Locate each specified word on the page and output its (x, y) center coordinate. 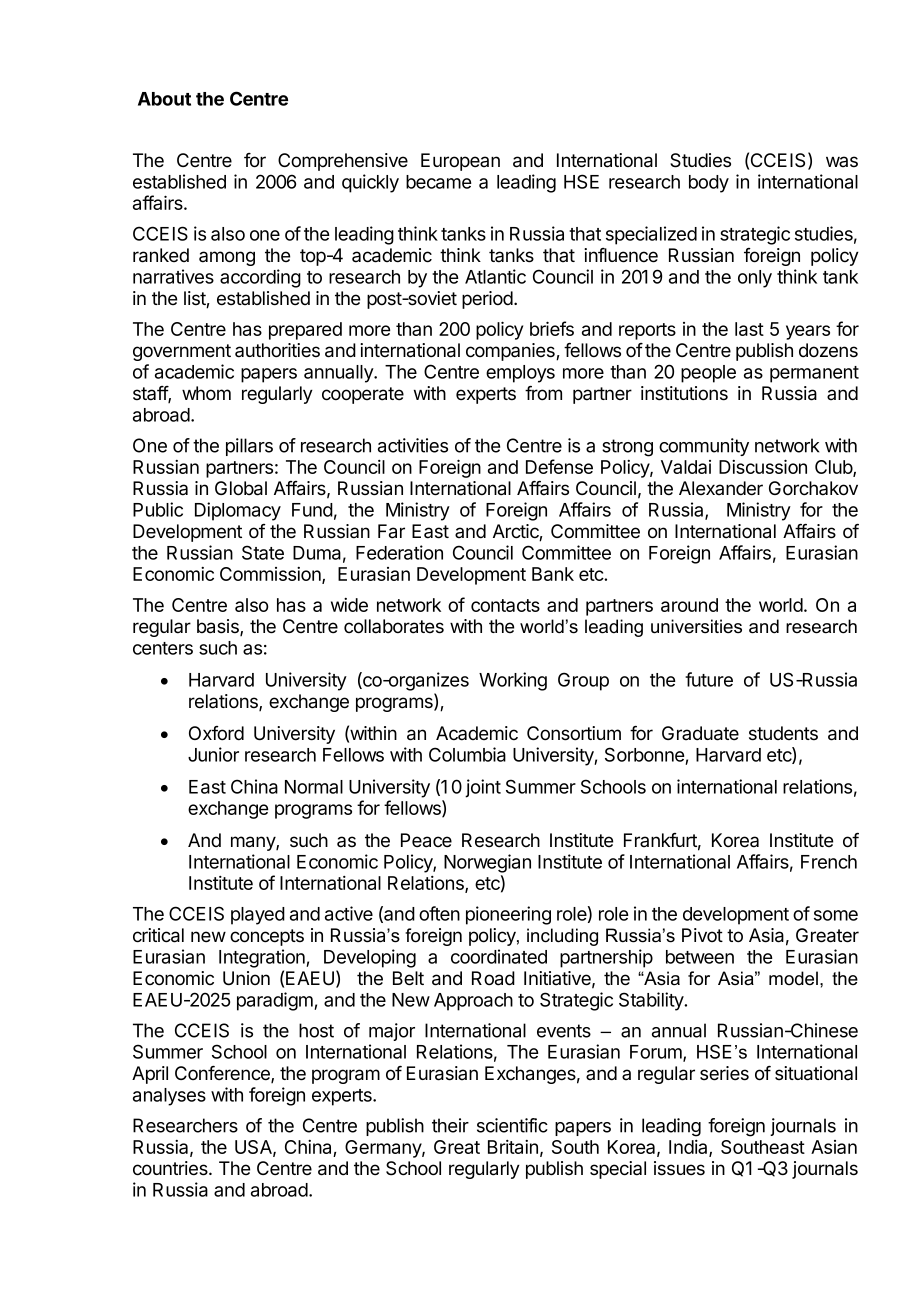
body (709, 184)
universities (696, 626)
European (460, 162)
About (164, 99)
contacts (505, 605)
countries (171, 1168)
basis (219, 627)
